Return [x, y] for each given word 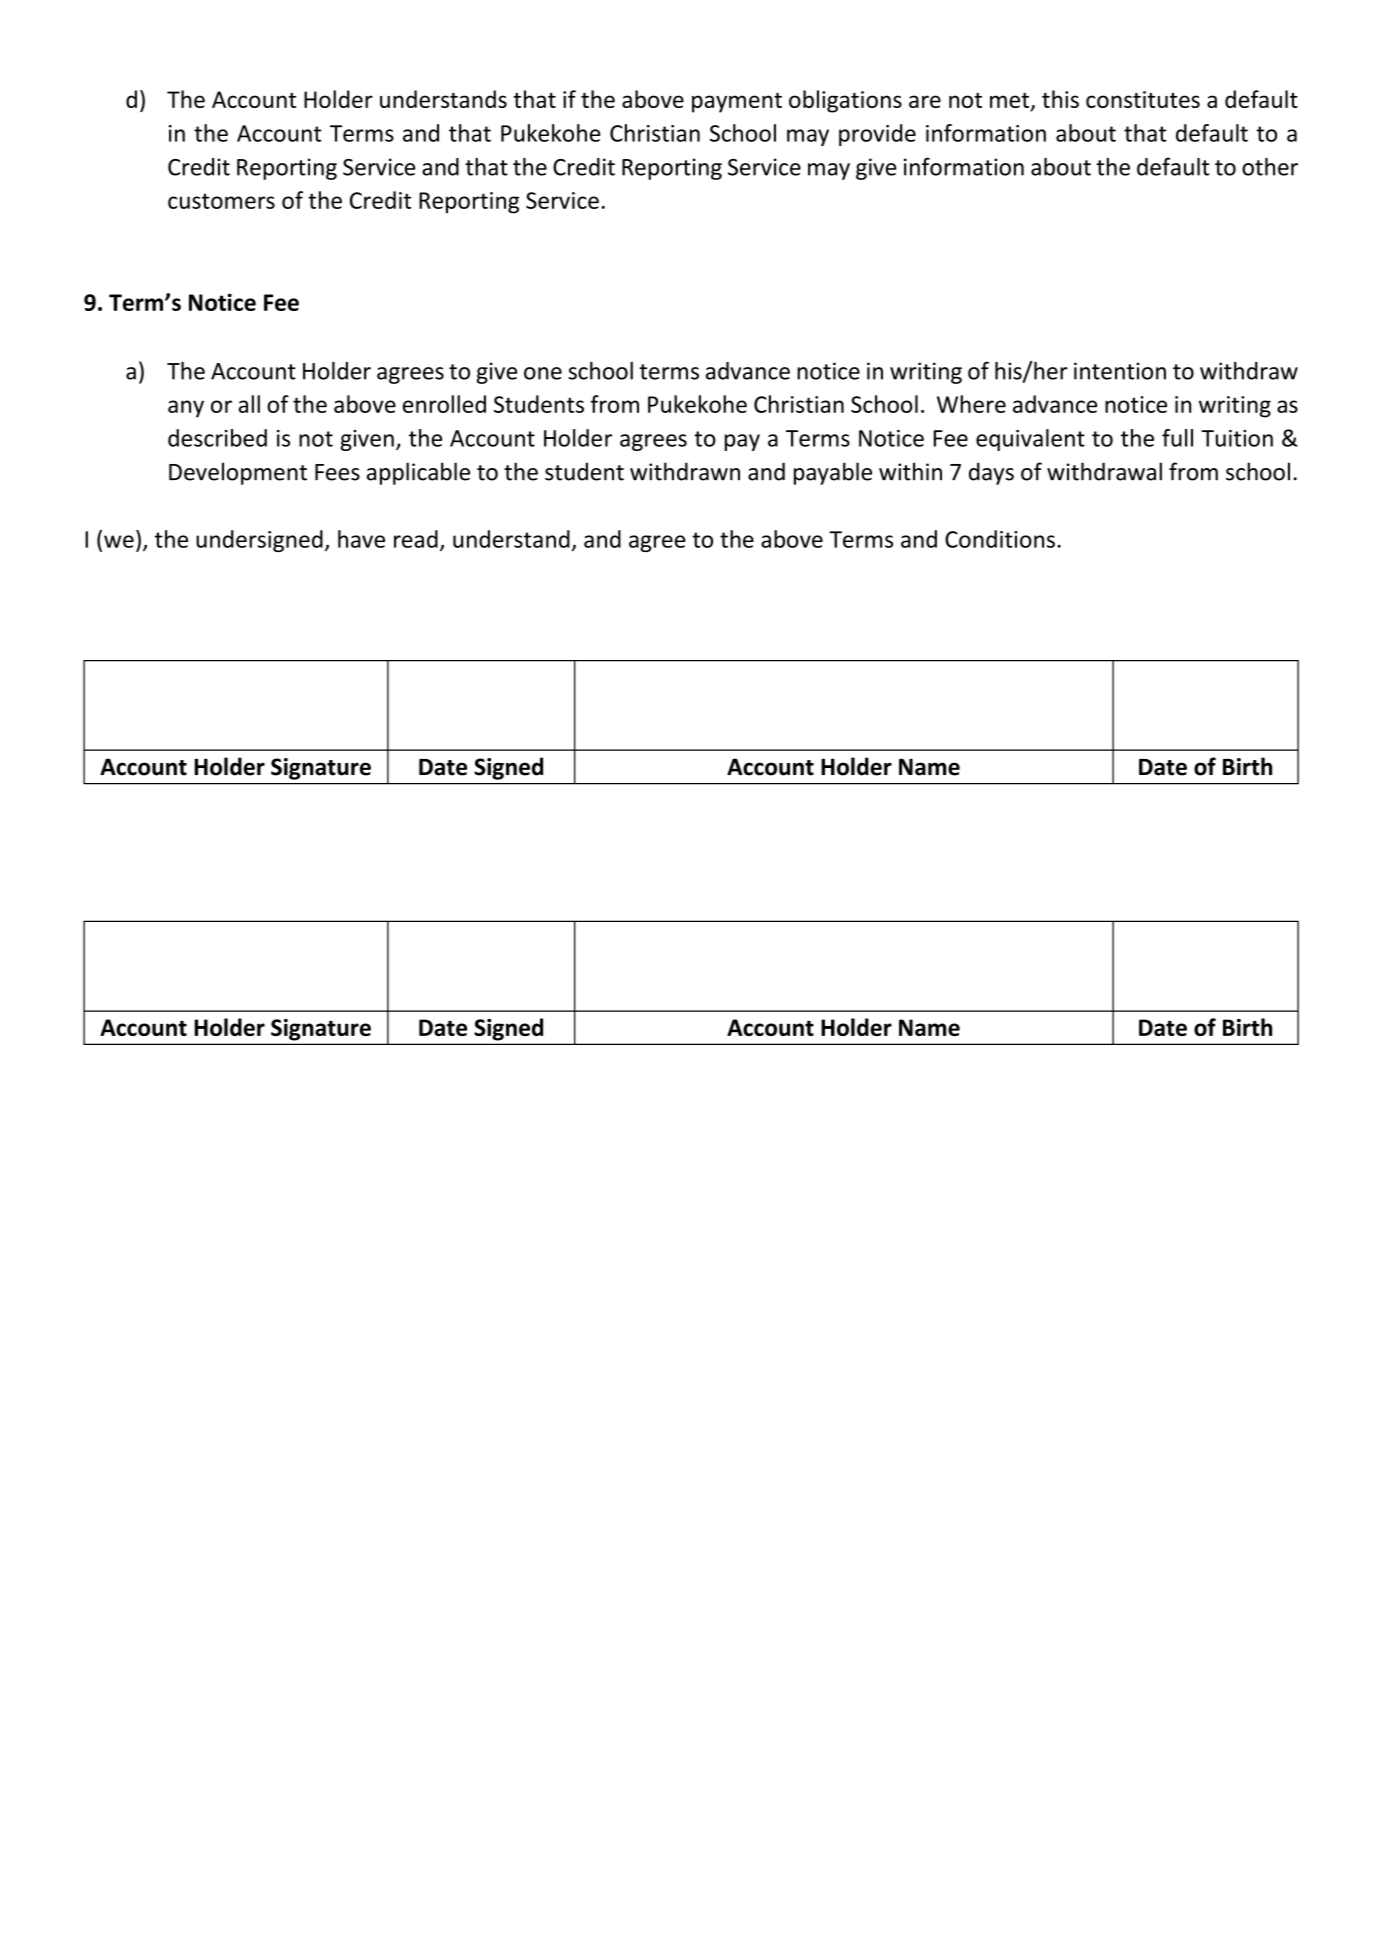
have [361, 539]
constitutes [1143, 99]
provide [877, 135]
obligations [845, 101]
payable [833, 473]
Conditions [1000, 539]
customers [221, 201]
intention [1120, 371]
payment [737, 103]
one [543, 373]
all [249, 404]
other [1270, 167]
